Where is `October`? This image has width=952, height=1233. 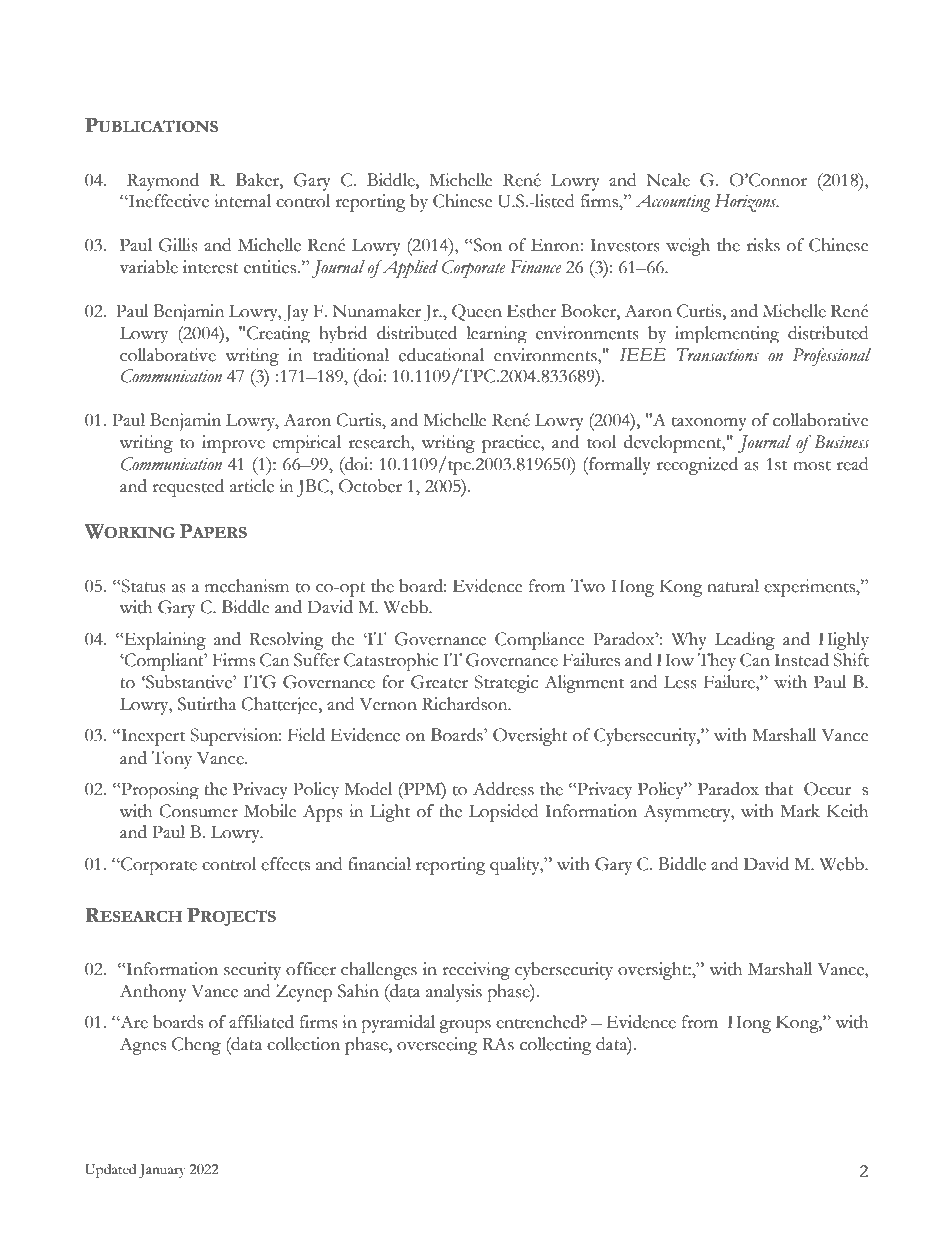 October is located at coordinates (370, 486).
